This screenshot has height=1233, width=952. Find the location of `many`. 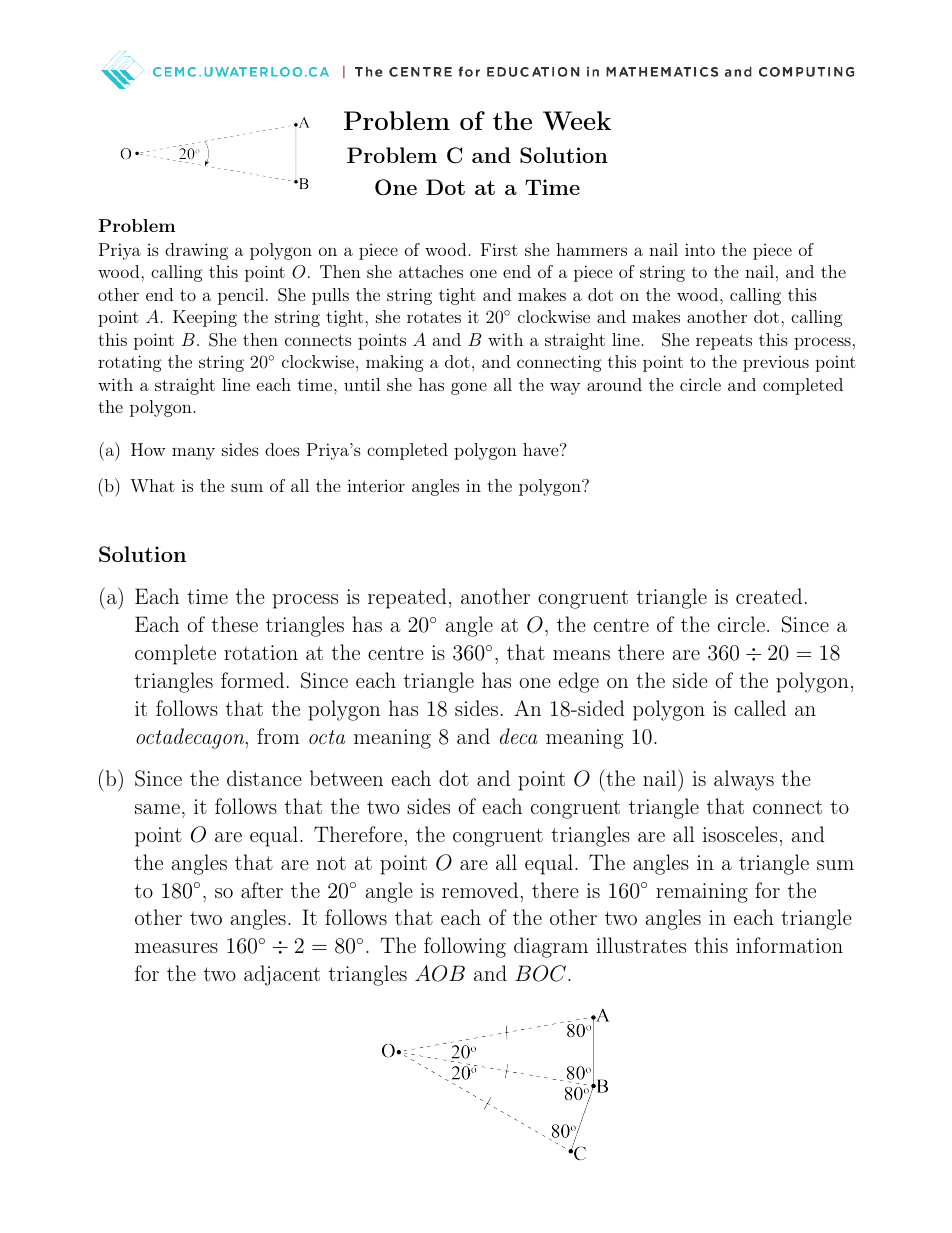

many is located at coordinates (193, 453).
